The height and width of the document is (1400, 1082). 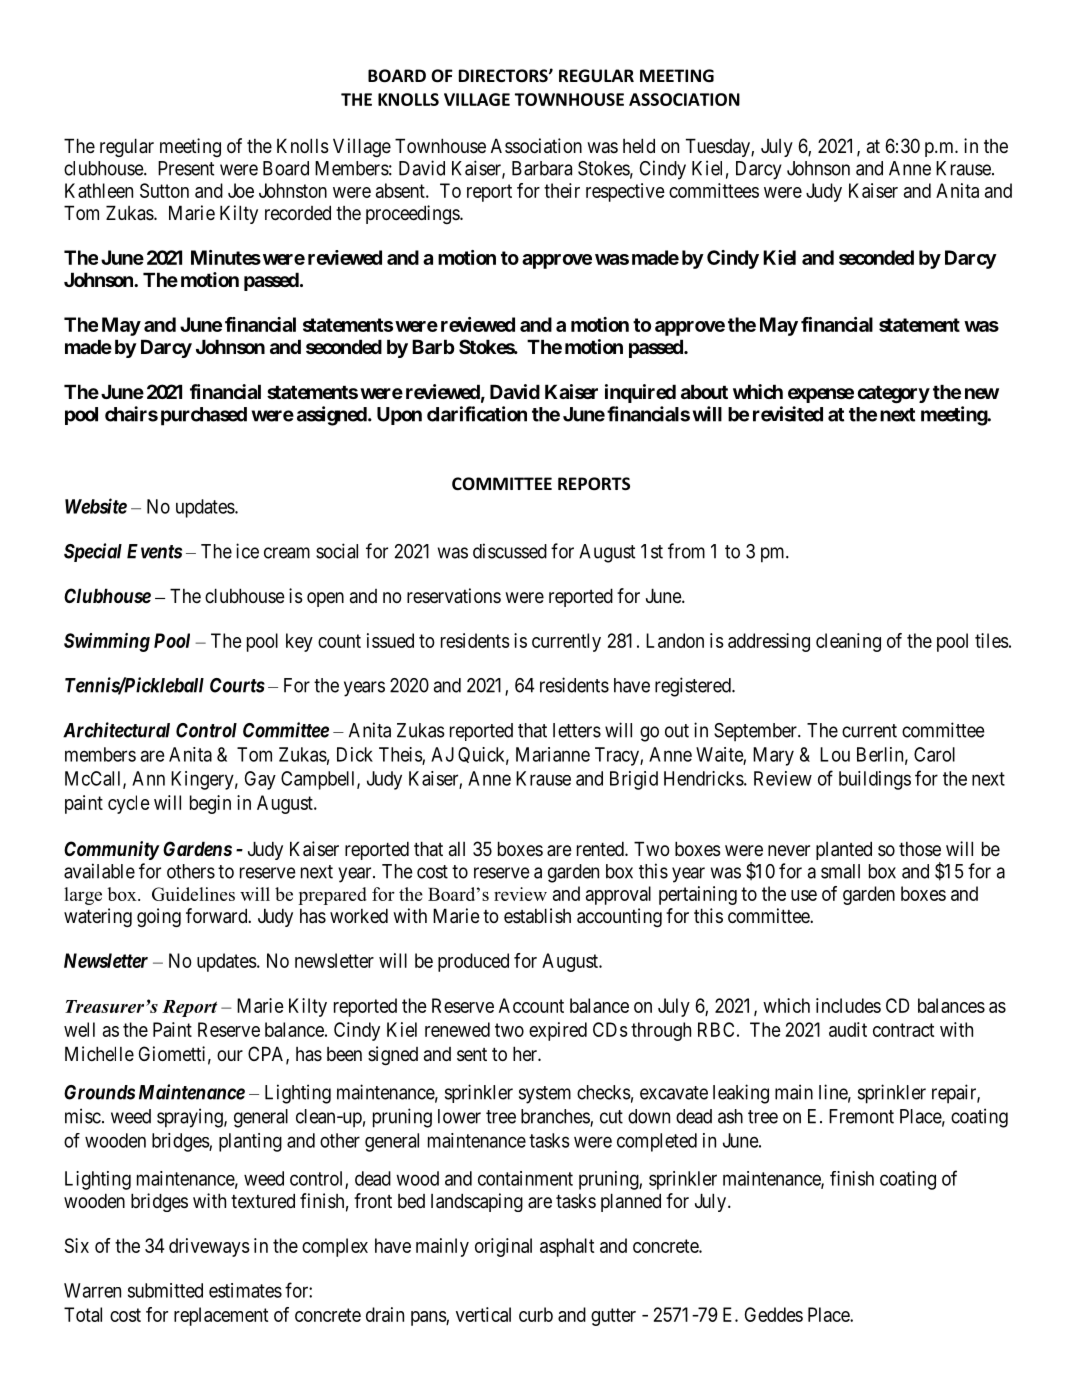 What do you see at coordinates (562, 190) in the document?
I see `their` at bounding box center [562, 190].
